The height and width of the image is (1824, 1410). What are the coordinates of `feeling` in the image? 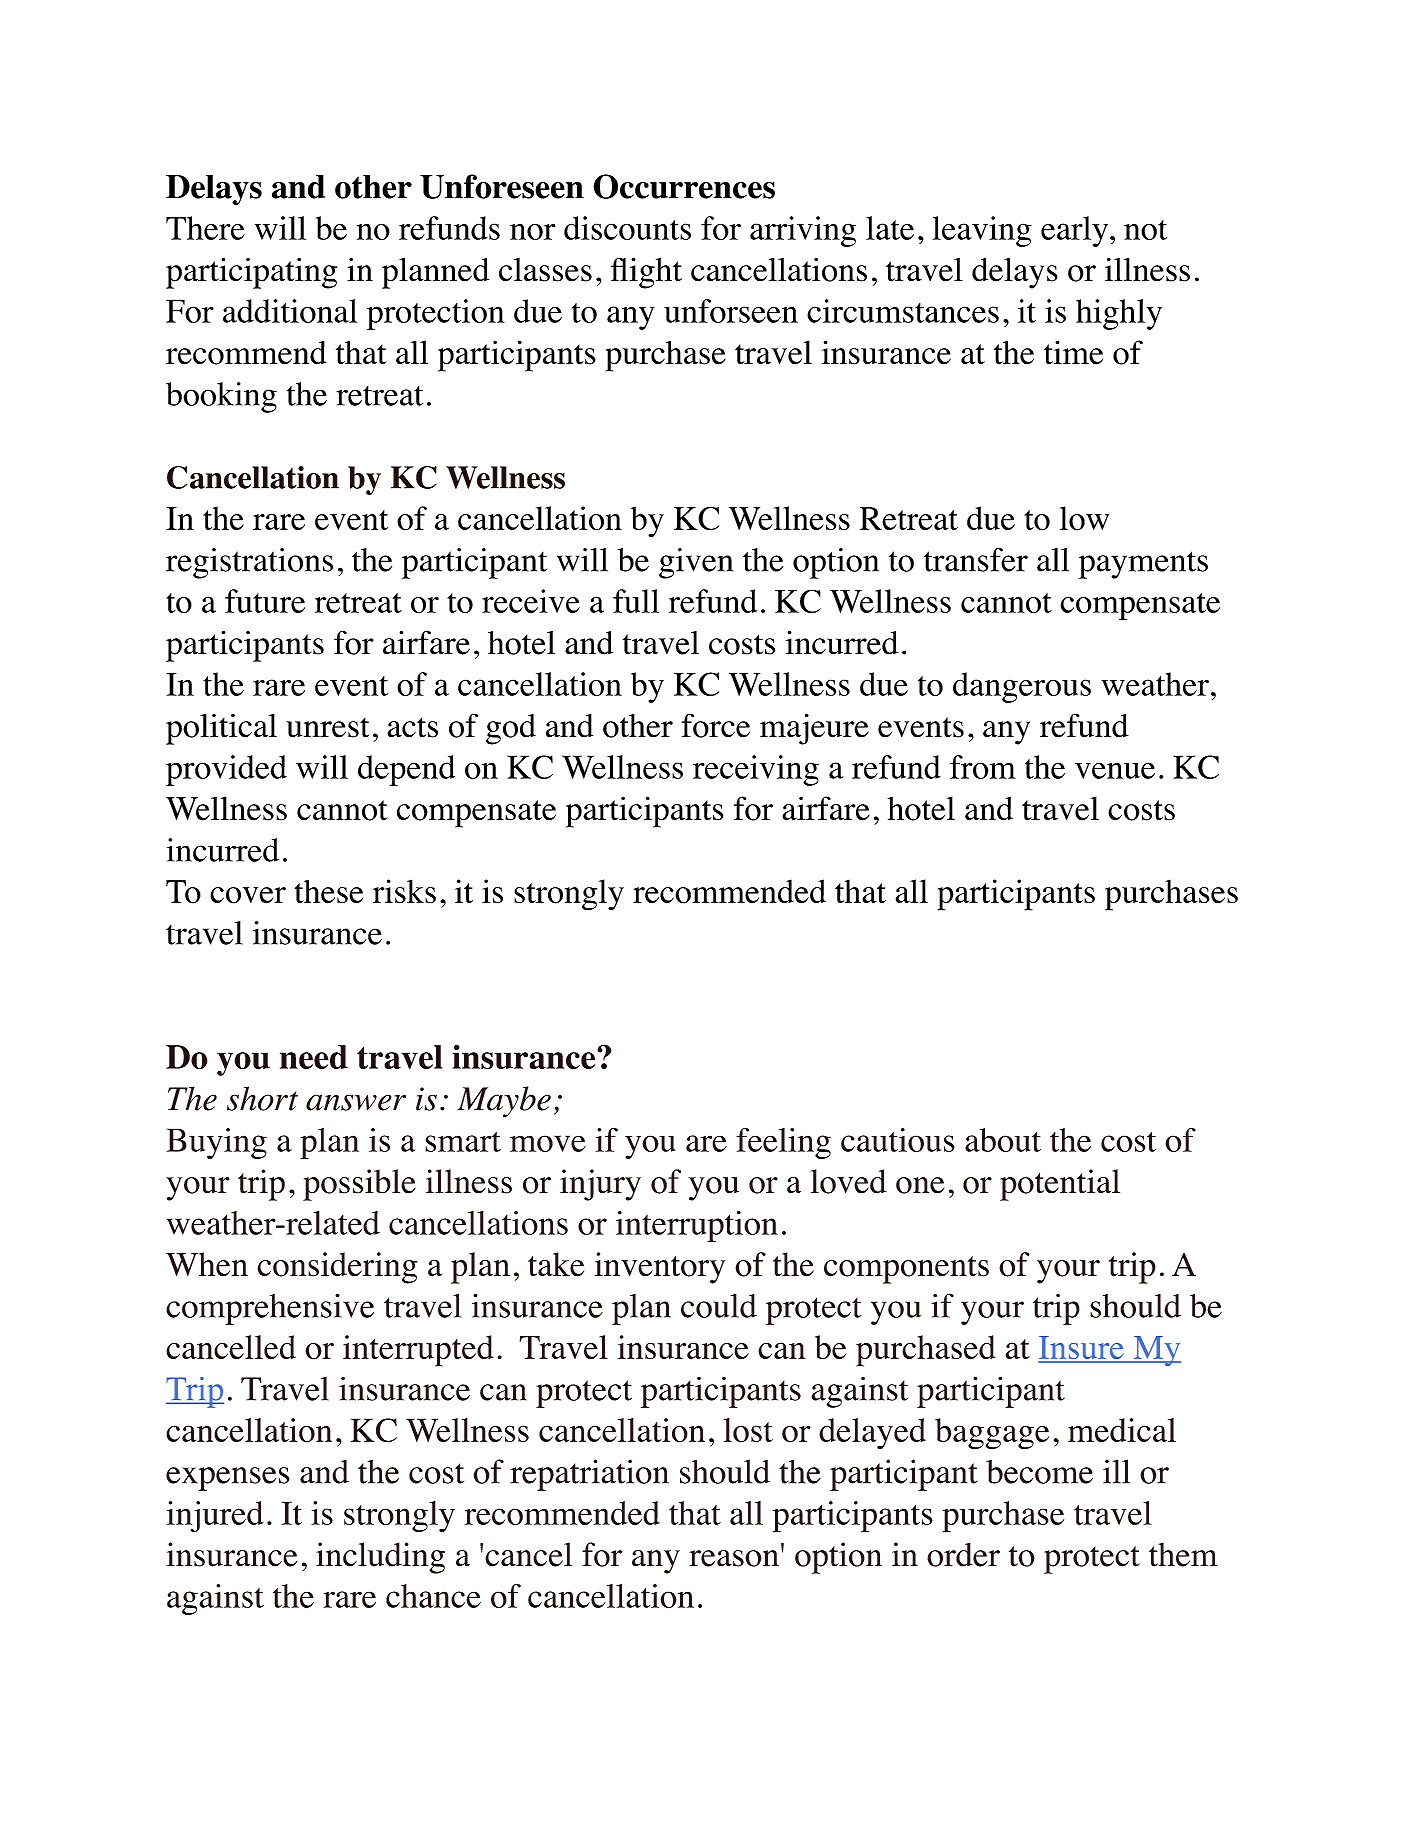 It's located at (783, 1143).
